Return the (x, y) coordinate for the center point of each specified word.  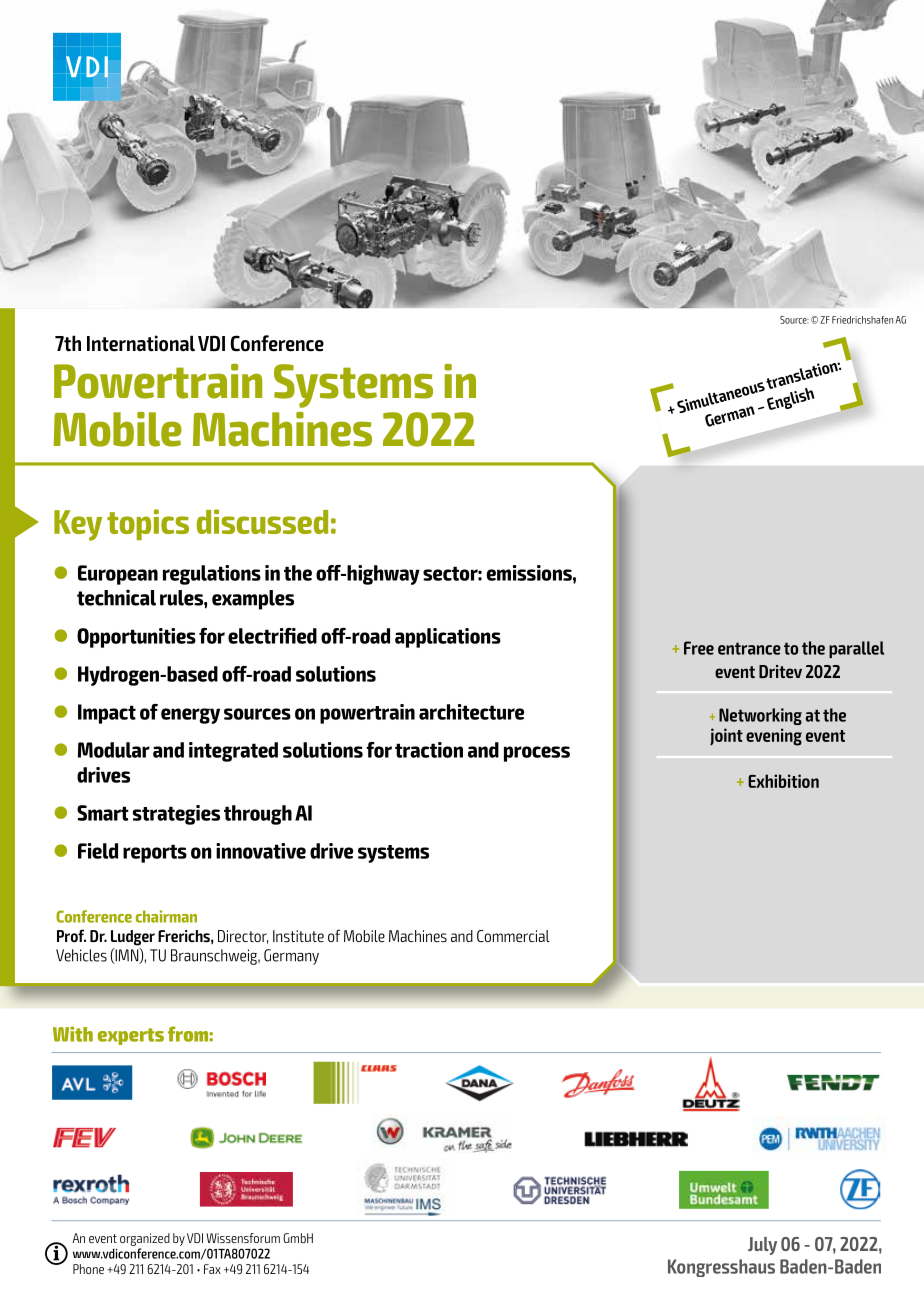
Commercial (513, 936)
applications (448, 638)
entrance (749, 648)
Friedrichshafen (862, 320)
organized (145, 1239)
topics (148, 524)
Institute (298, 936)
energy (190, 716)
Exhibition (783, 781)
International (141, 343)
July (762, 1246)
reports (155, 853)
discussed (262, 521)
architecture (471, 712)
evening (774, 737)
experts (131, 1036)
